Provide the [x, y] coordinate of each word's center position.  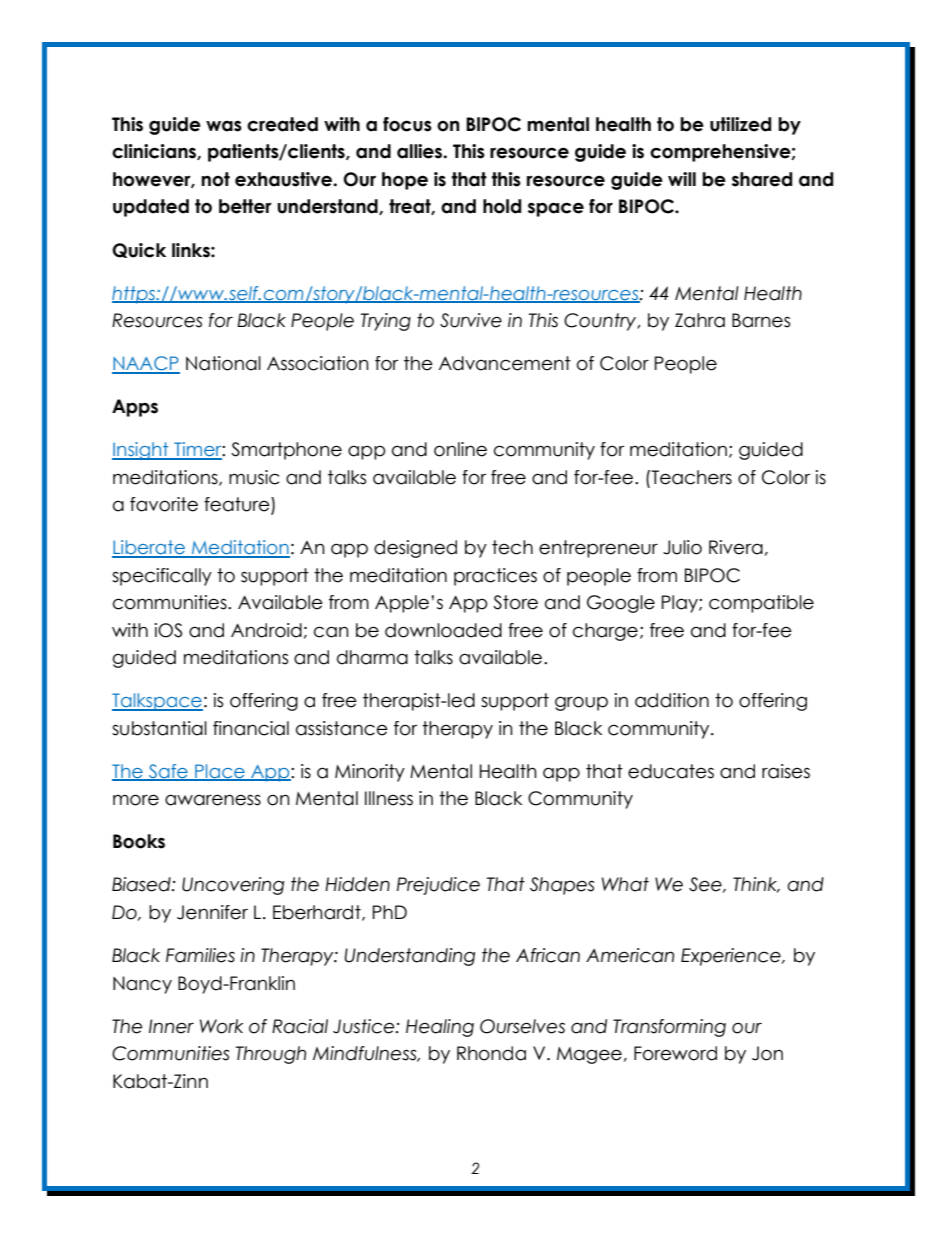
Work [221, 1026]
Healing [440, 1028]
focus [407, 124]
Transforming [669, 1028]
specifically [162, 577]
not [215, 179]
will [682, 179]
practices [495, 577]
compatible [761, 604]
